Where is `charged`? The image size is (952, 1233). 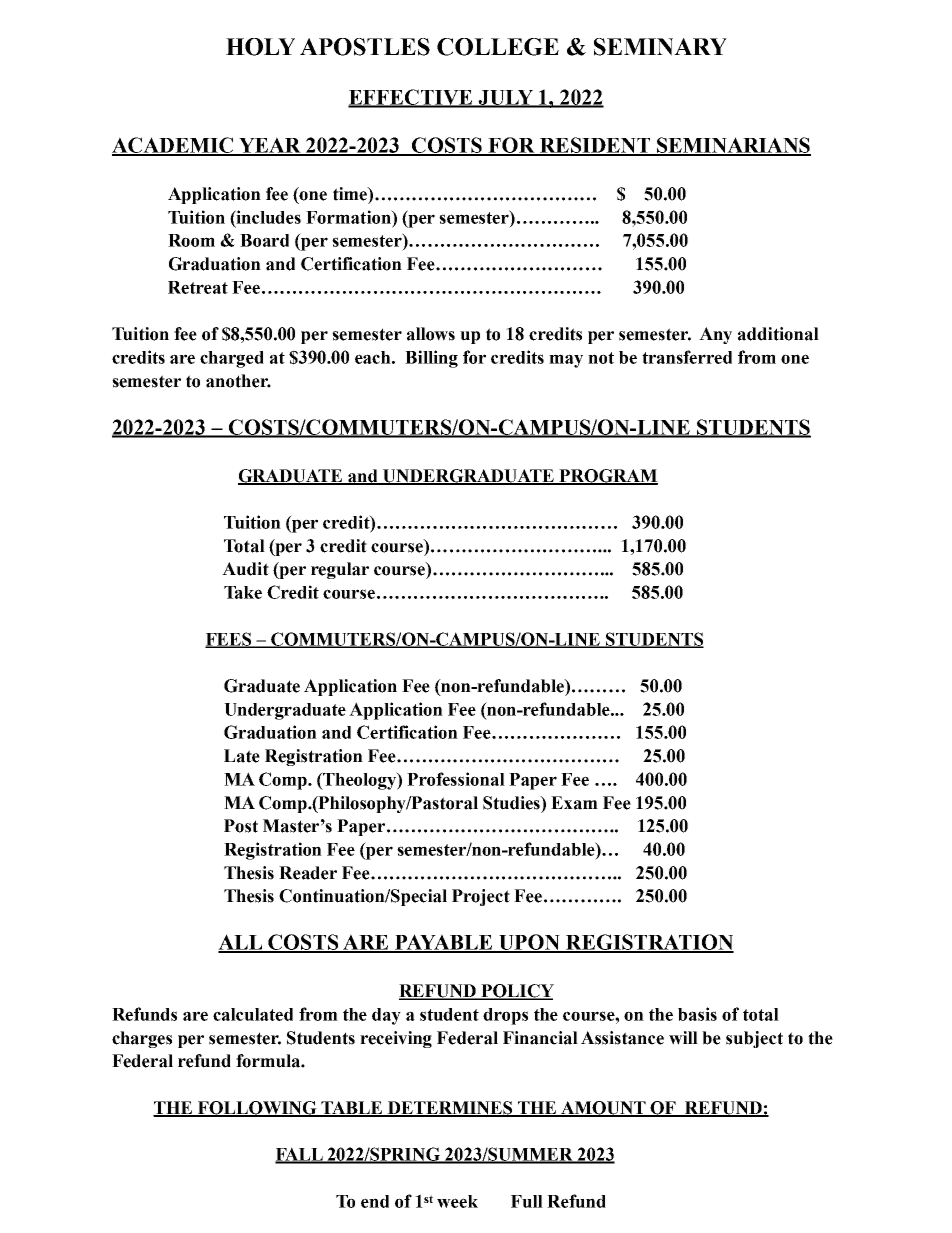
charged is located at coordinates (232, 359).
